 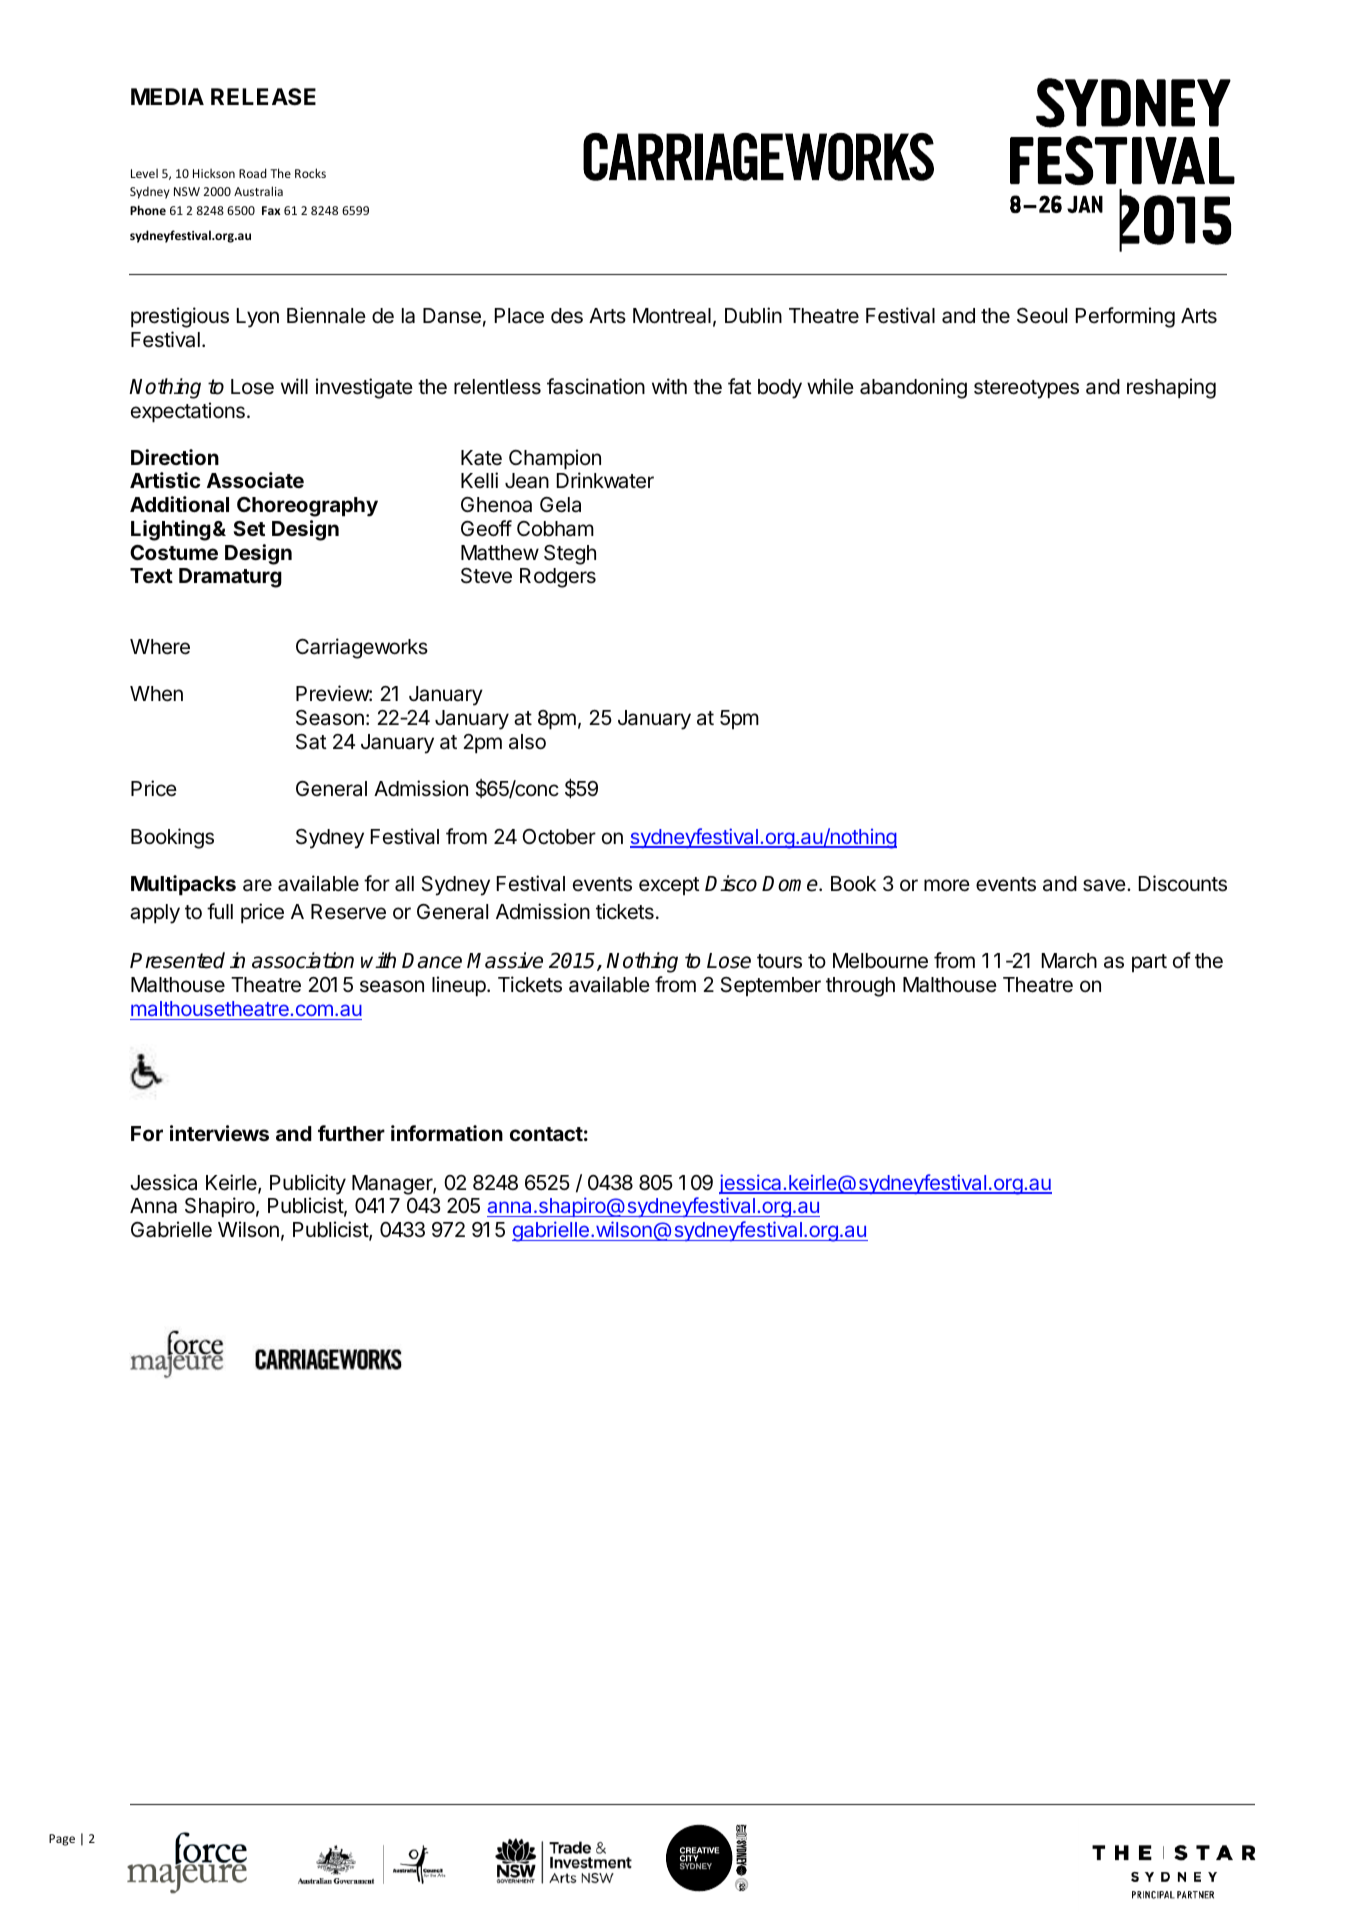 What do you see at coordinates (546, 1134) in the image?
I see `contact` at bounding box center [546, 1134].
